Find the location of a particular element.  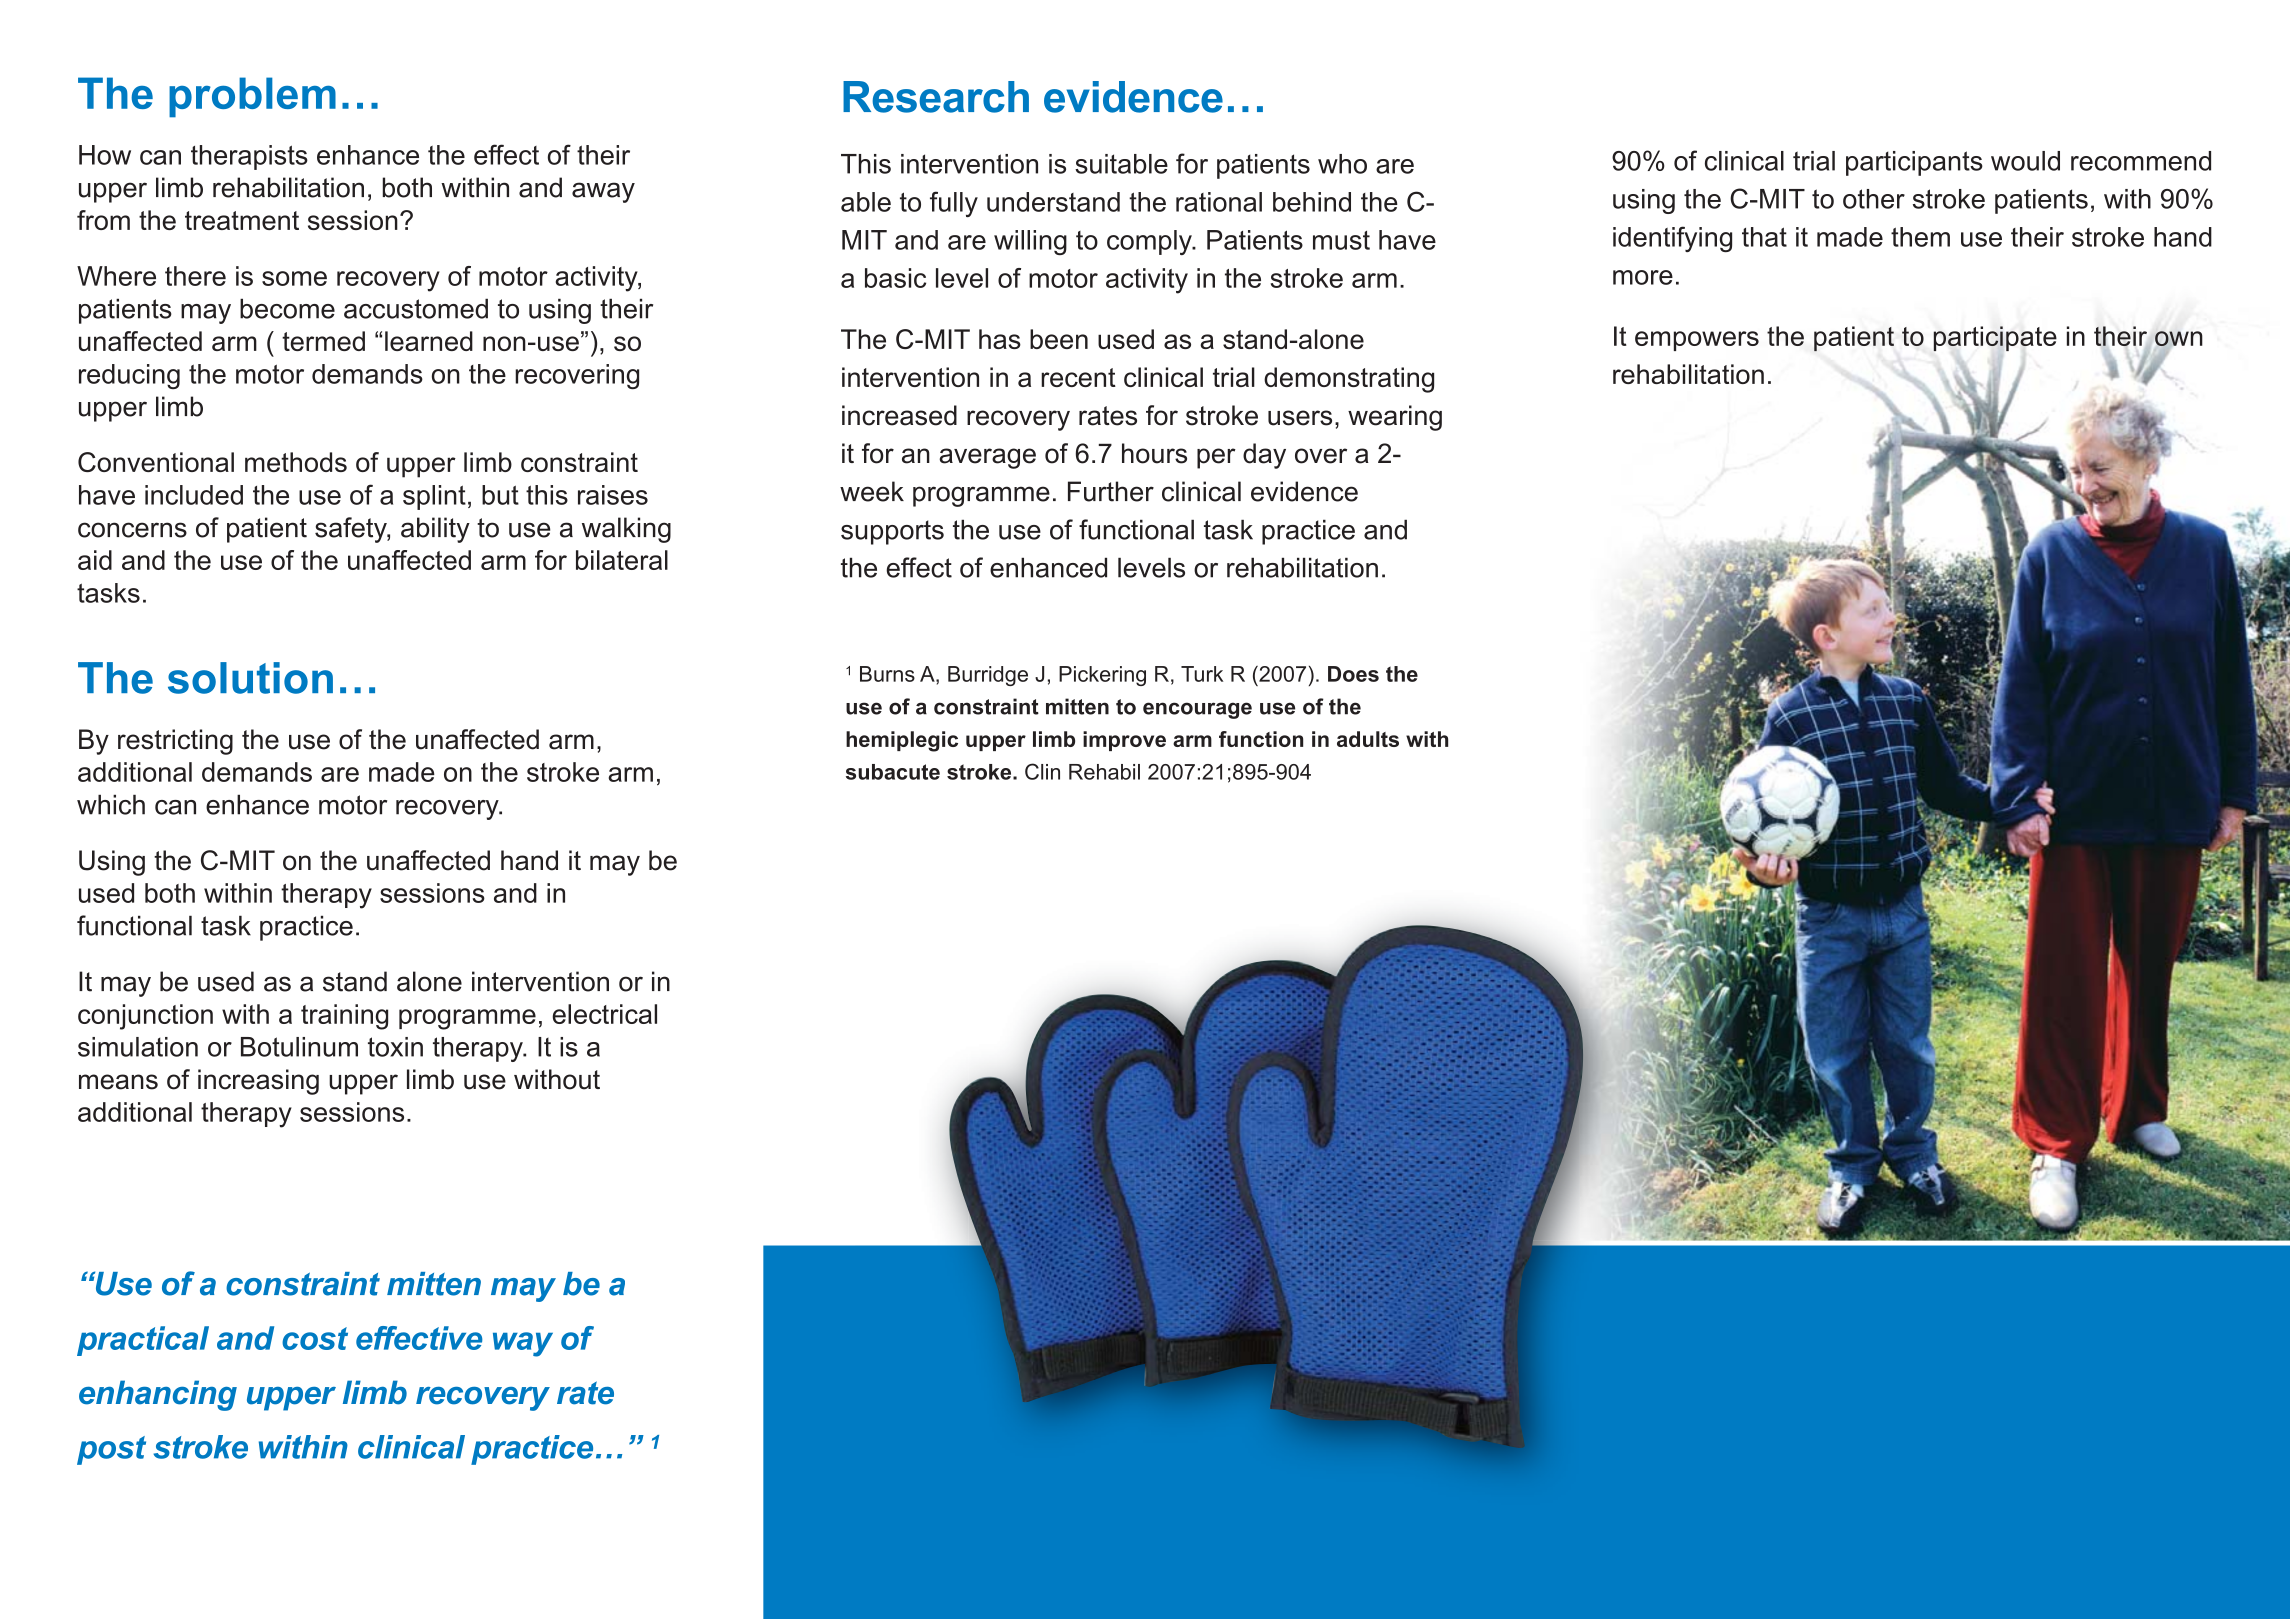

improve is located at coordinates (1124, 741).
